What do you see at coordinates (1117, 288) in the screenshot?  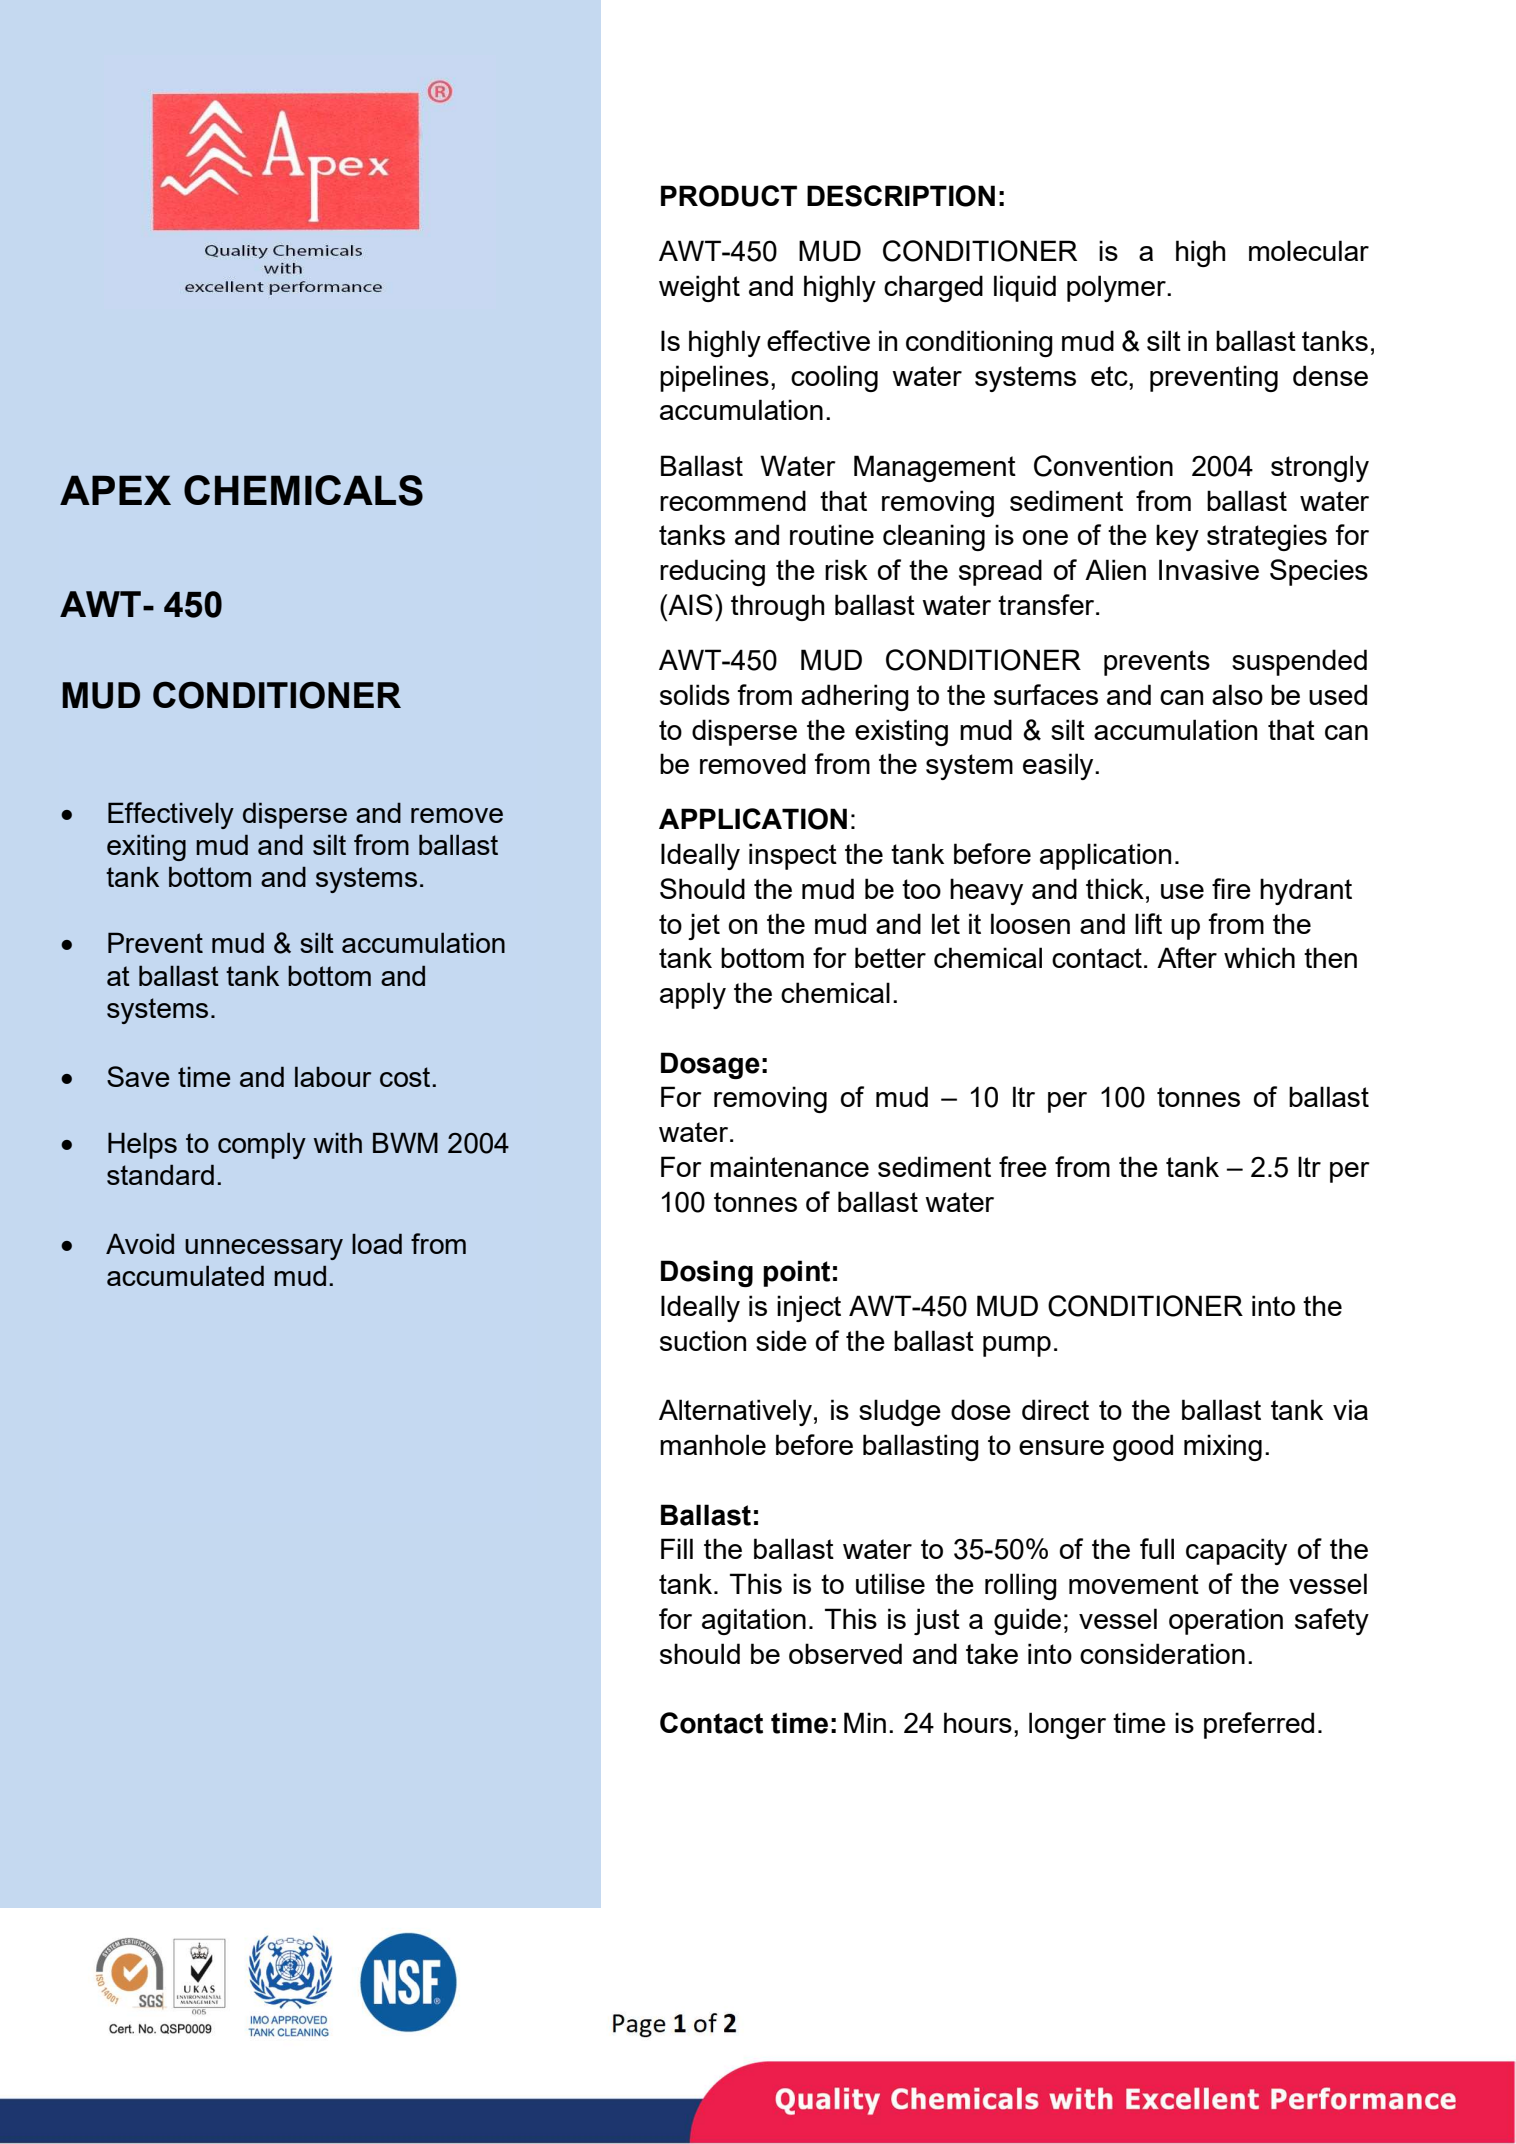 I see `polymer` at bounding box center [1117, 288].
